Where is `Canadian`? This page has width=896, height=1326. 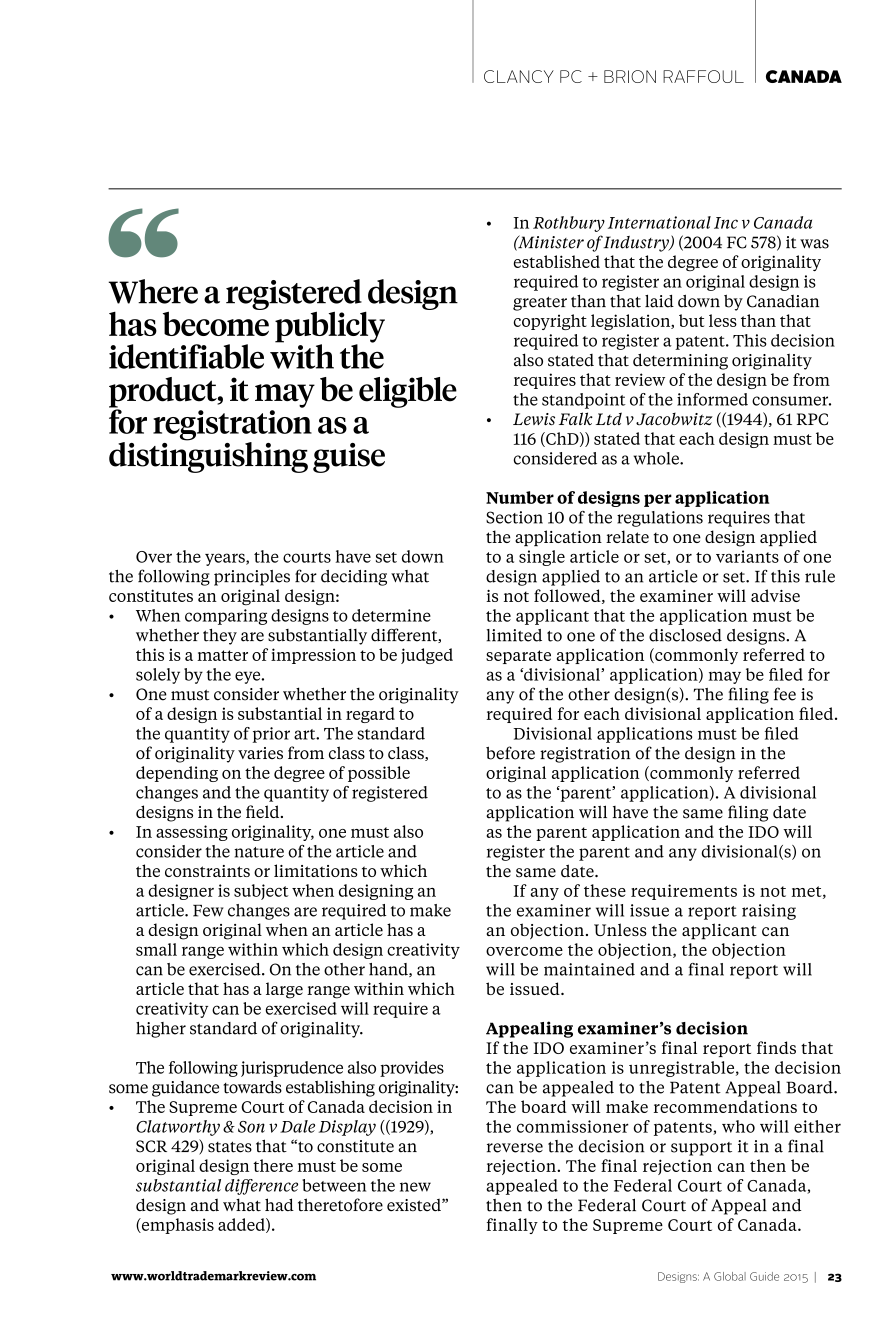 Canadian is located at coordinates (783, 301).
